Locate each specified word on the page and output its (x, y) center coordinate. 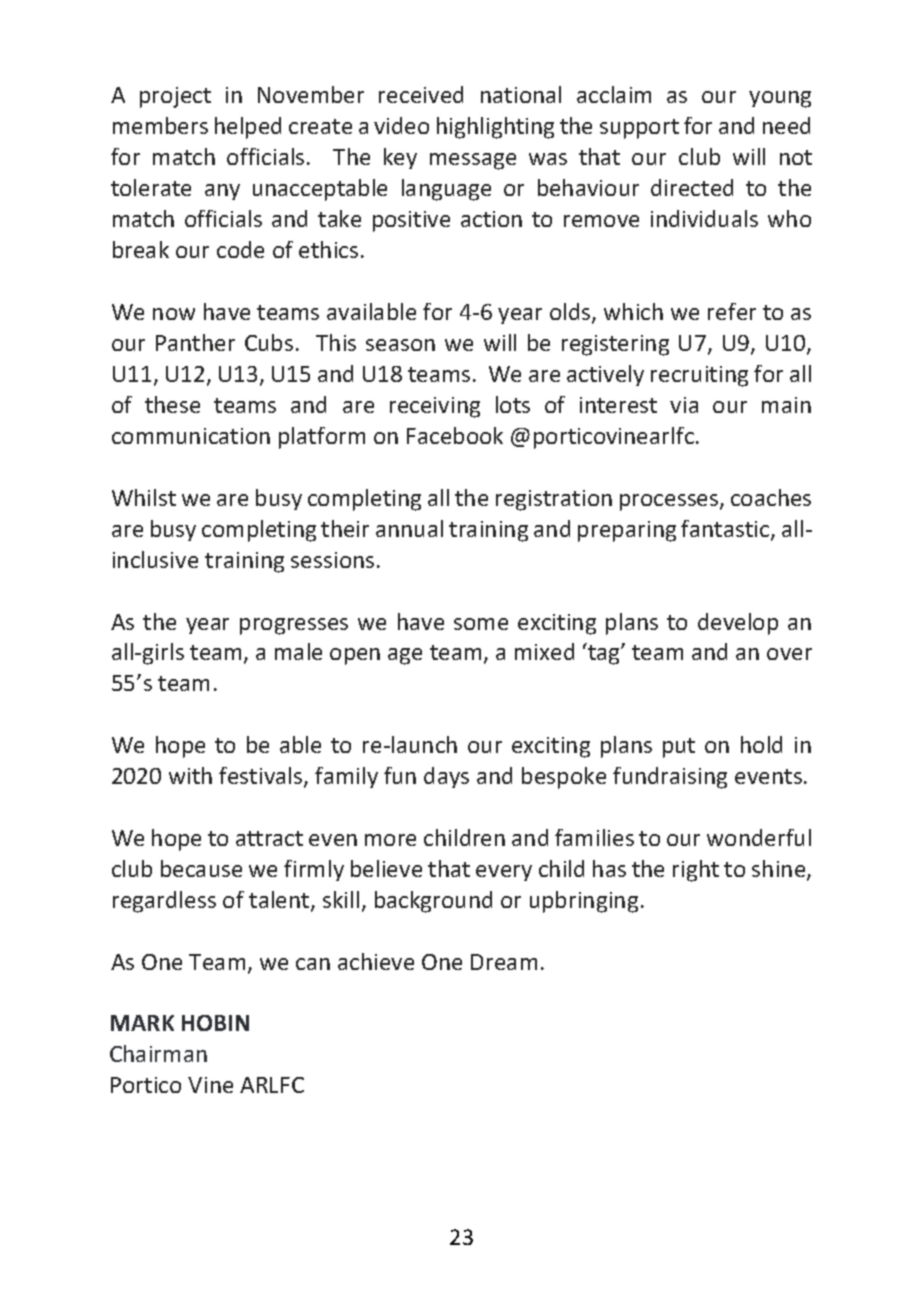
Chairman (158, 1053)
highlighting (495, 128)
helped (248, 128)
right (696, 871)
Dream (504, 962)
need (786, 125)
